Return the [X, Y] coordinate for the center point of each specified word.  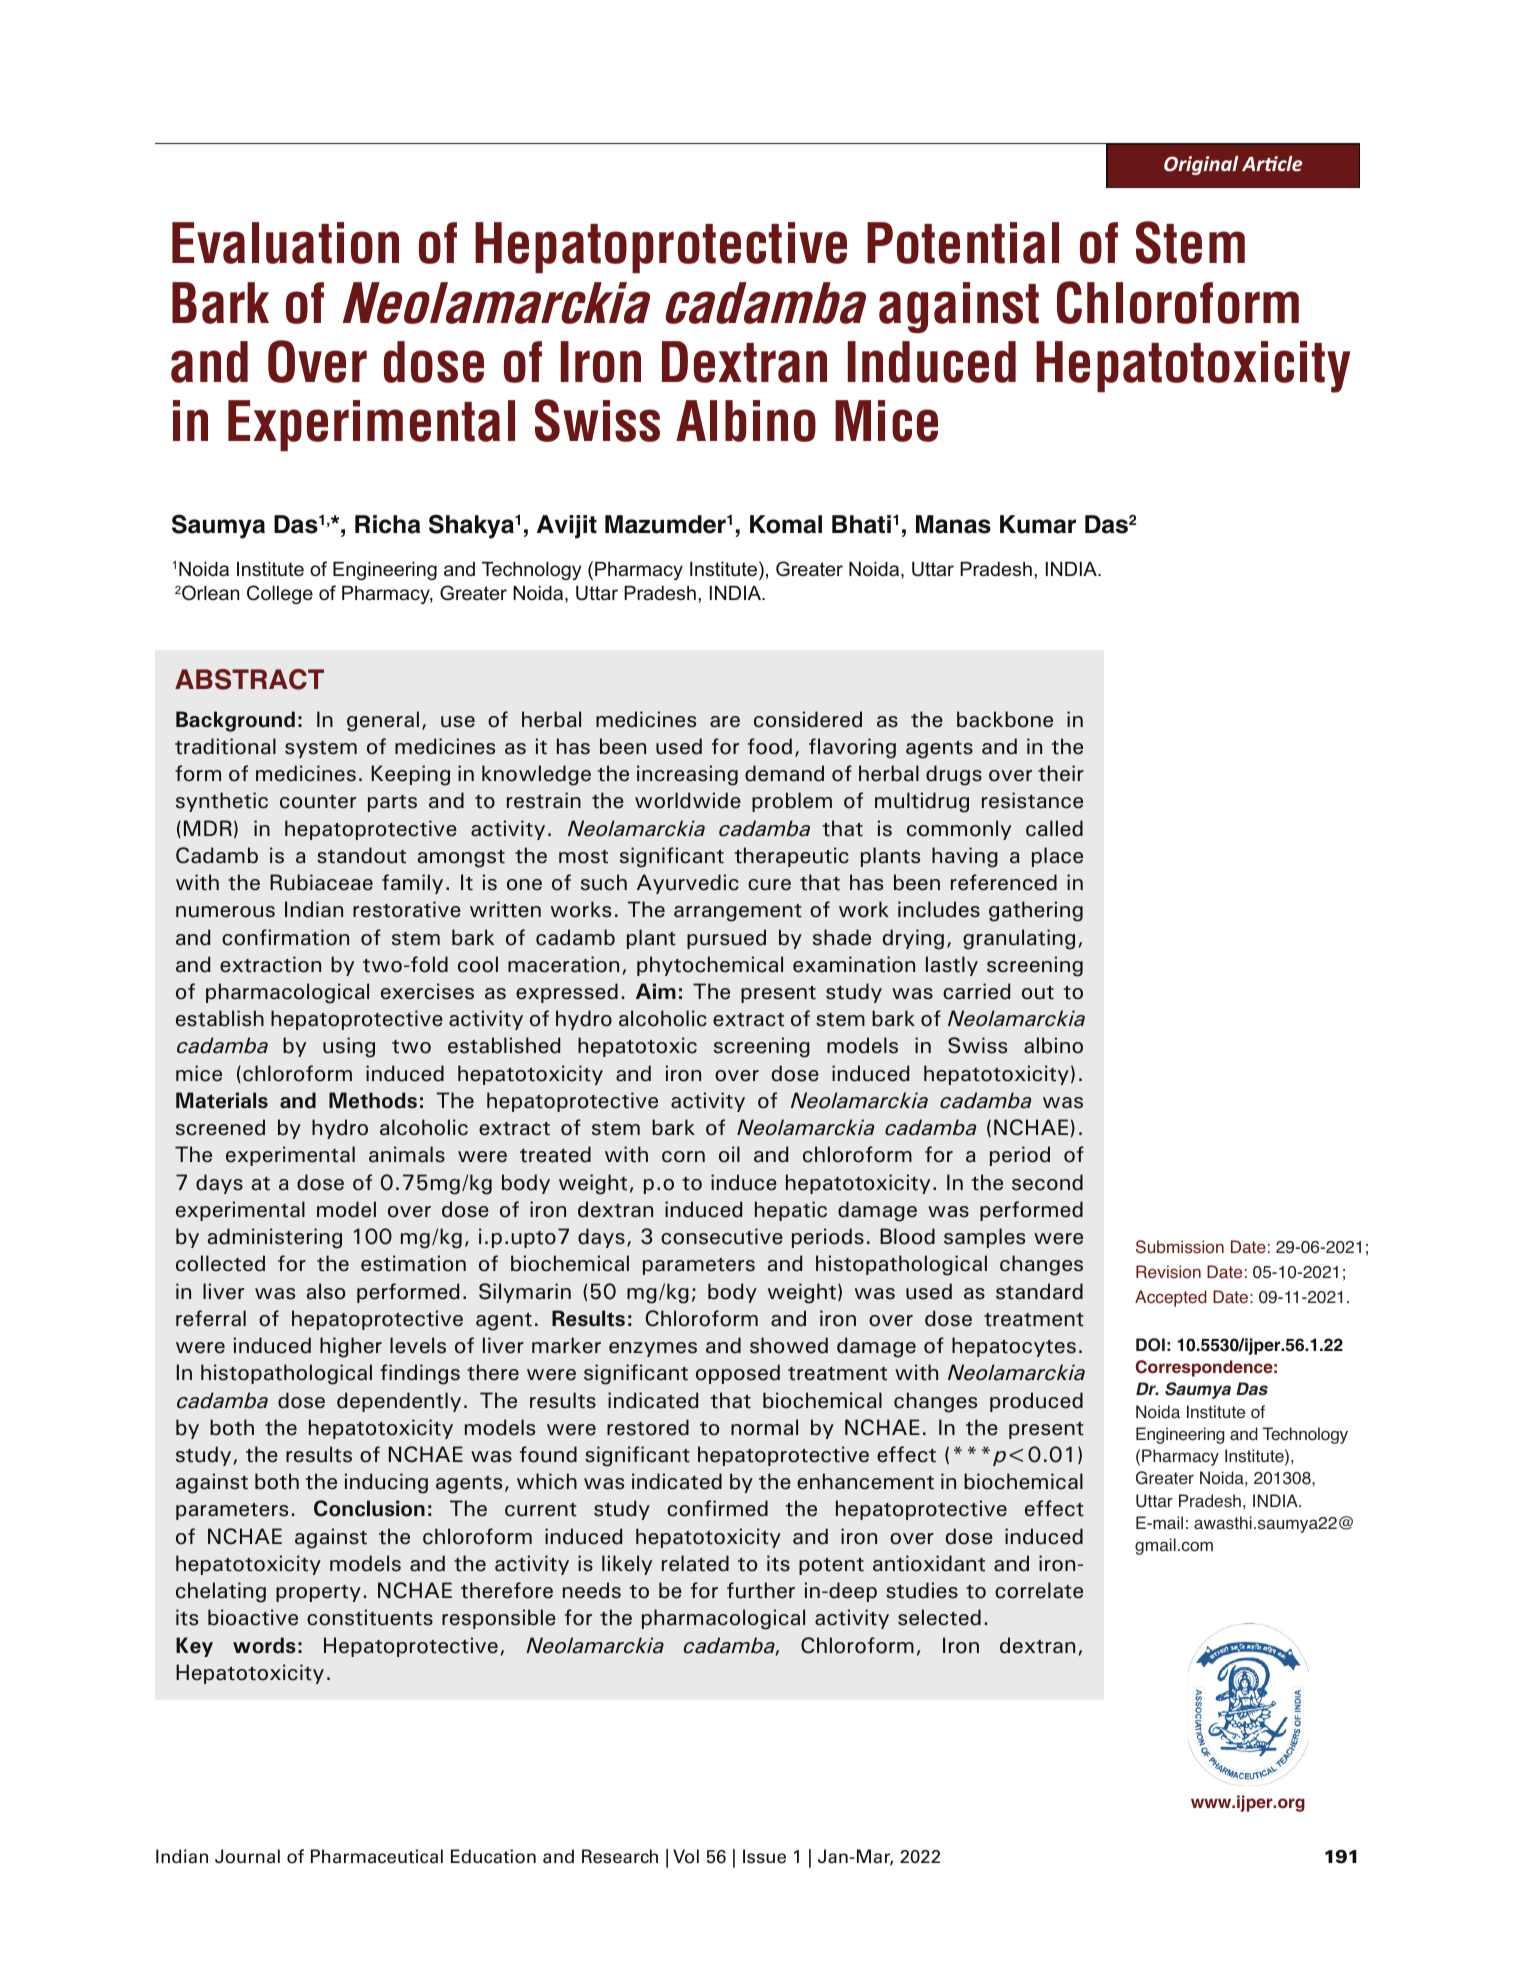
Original [1201, 165]
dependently [399, 1402]
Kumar [1038, 524]
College [280, 594]
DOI [1150, 1345]
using [349, 1047]
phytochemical [710, 966]
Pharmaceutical [377, 1856]
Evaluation [285, 243]
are [725, 722]
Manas [953, 524]
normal [764, 1427]
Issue [764, 1856]
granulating [1019, 939]
